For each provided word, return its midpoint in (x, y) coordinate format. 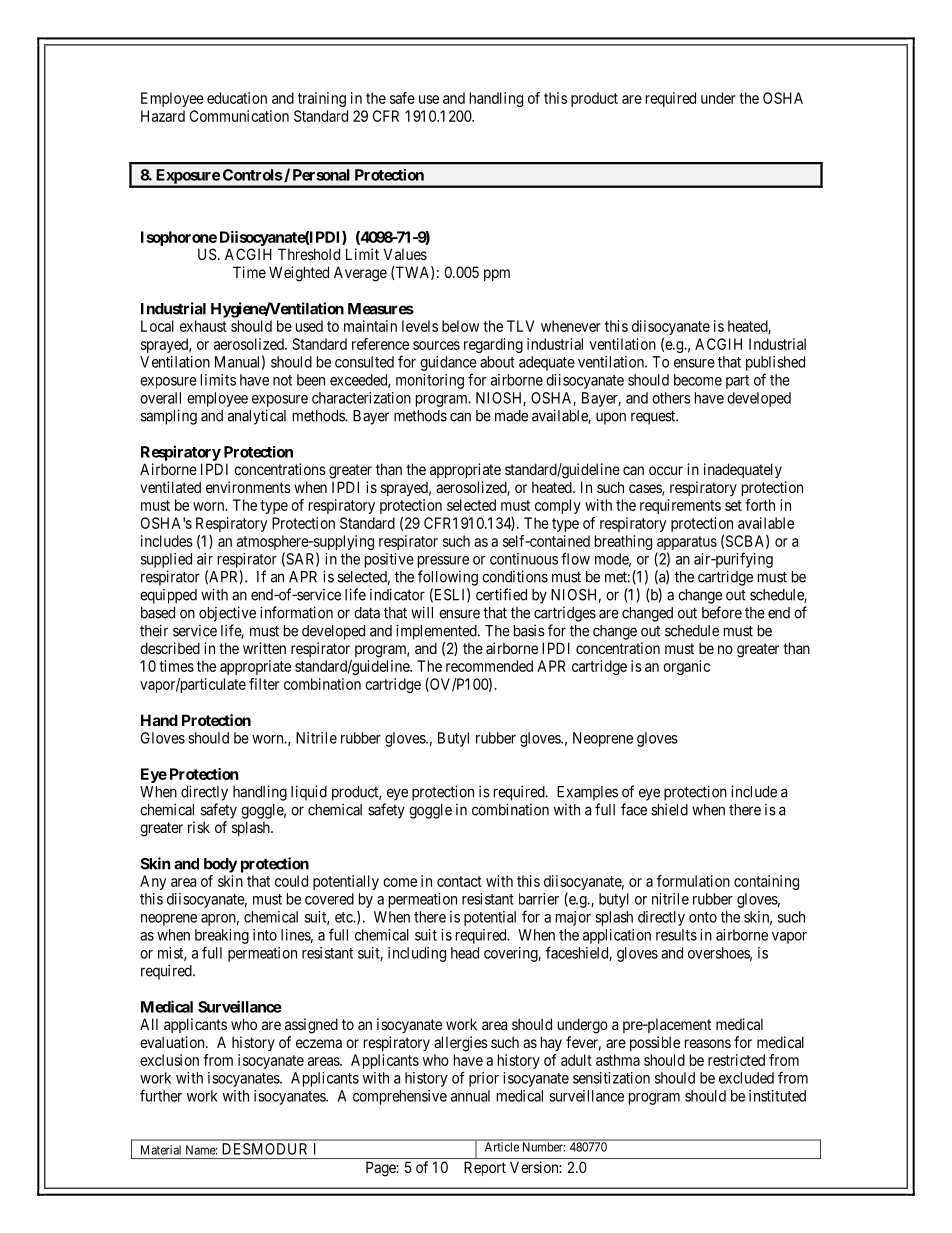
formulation (693, 881)
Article (502, 1147)
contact (459, 881)
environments (248, 487)
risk (199, 827)
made (511, 416)
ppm (497, 275)
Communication (239, 116)
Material (161, 1150)
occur (666, 470)
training (322, 99)
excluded (746, 1078)
